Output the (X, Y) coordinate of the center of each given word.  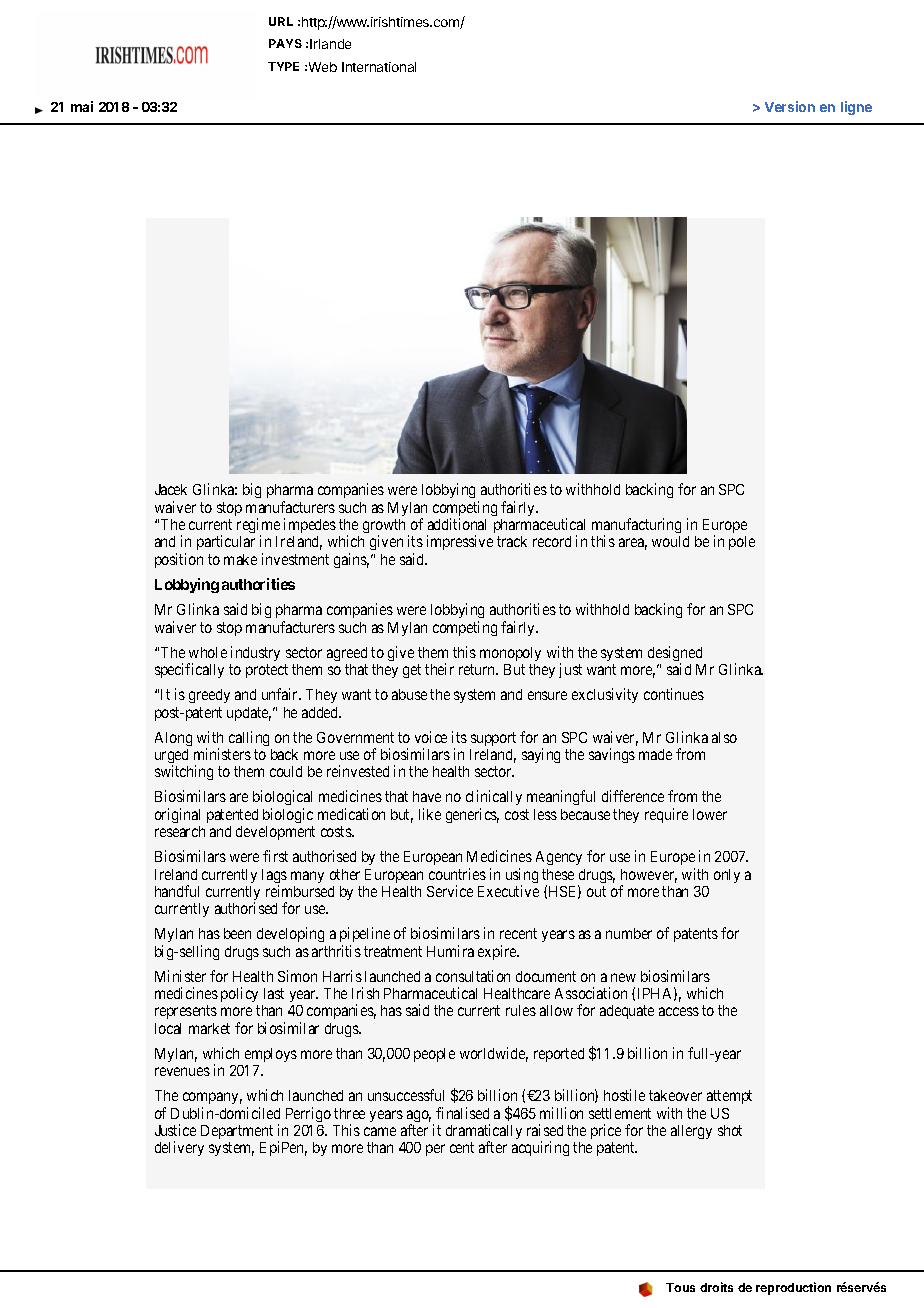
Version (790, 106)
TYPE (283, 66)
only (727, 876)
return (478, 669)
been (237, 933)
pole (742, 543)
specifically (189, 670)
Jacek (171, 489)
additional (457, 524)
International (379, 67)
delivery (179, 1148)
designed (675, 655)
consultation (473, 976)
